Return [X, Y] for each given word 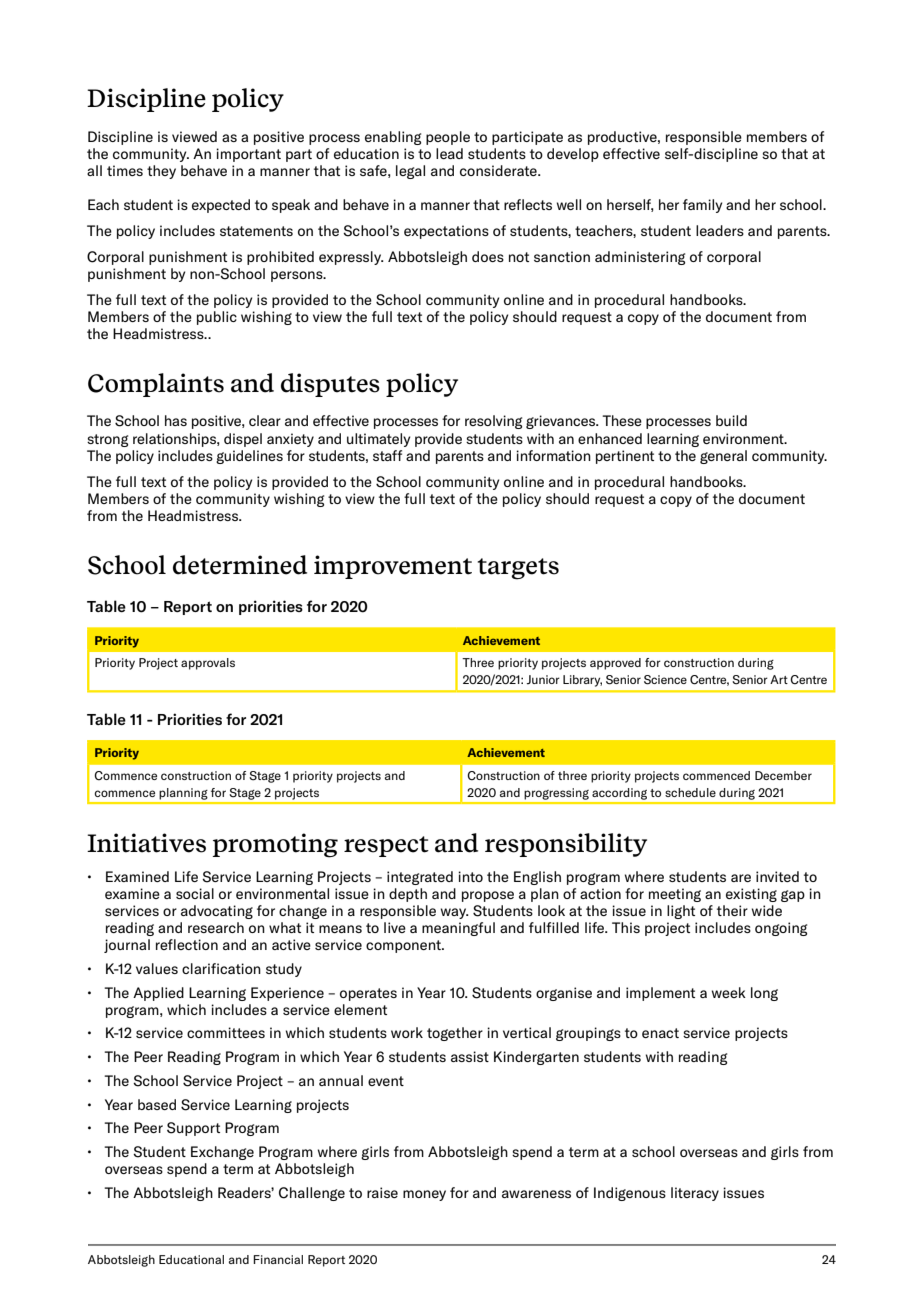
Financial [278, 1259]
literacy [695, 1194]
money [424, 1195]
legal [410, 172]
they [161, 172]
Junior [543, 680]
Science [665, 680]
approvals [208, 664]
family [702, 206]
